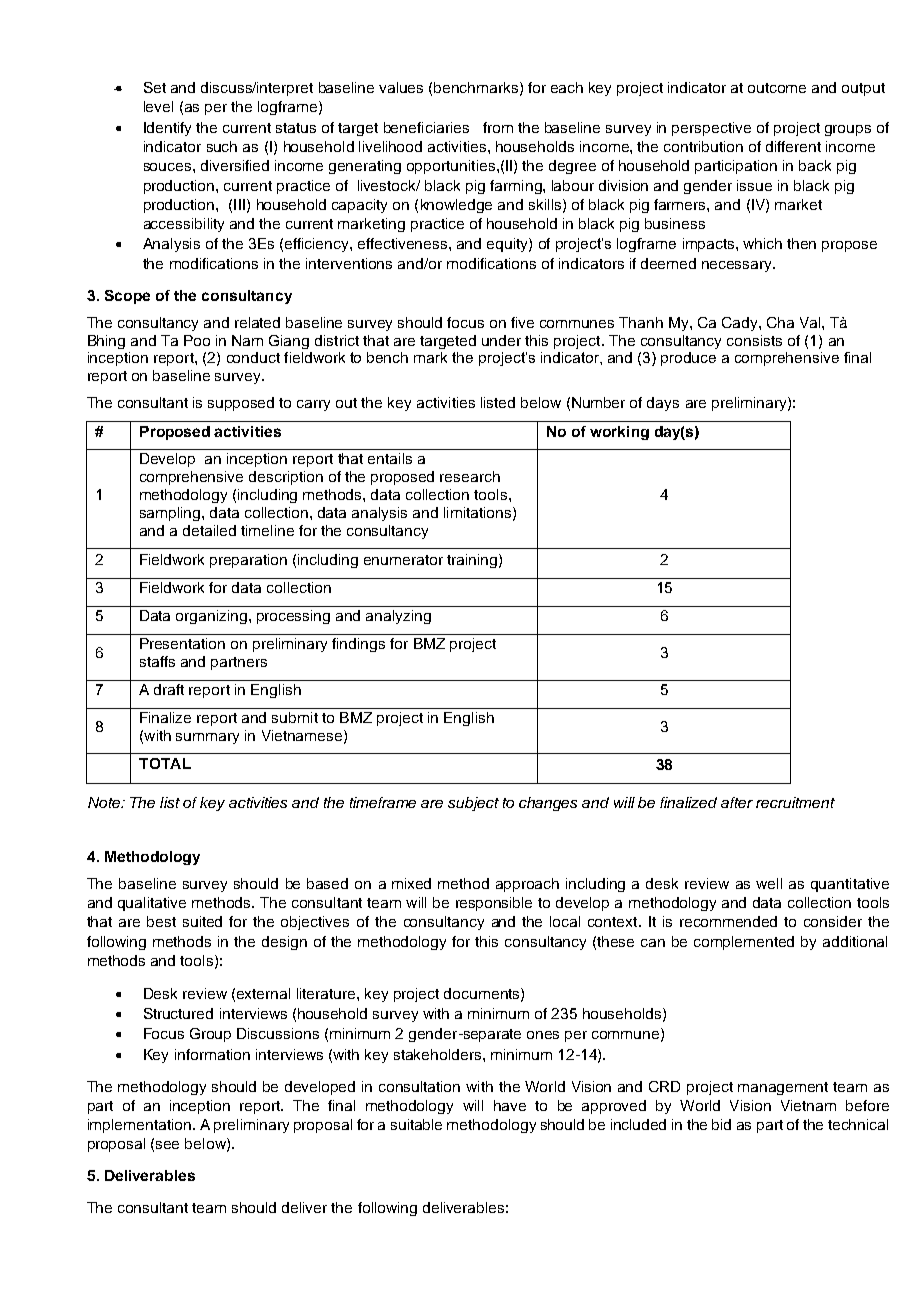 Image resolution: width=924 pixels, height=1308 pixels. Describe the element at coordinates (167, 129) in the screenshot. I see `Identify` at that location.
